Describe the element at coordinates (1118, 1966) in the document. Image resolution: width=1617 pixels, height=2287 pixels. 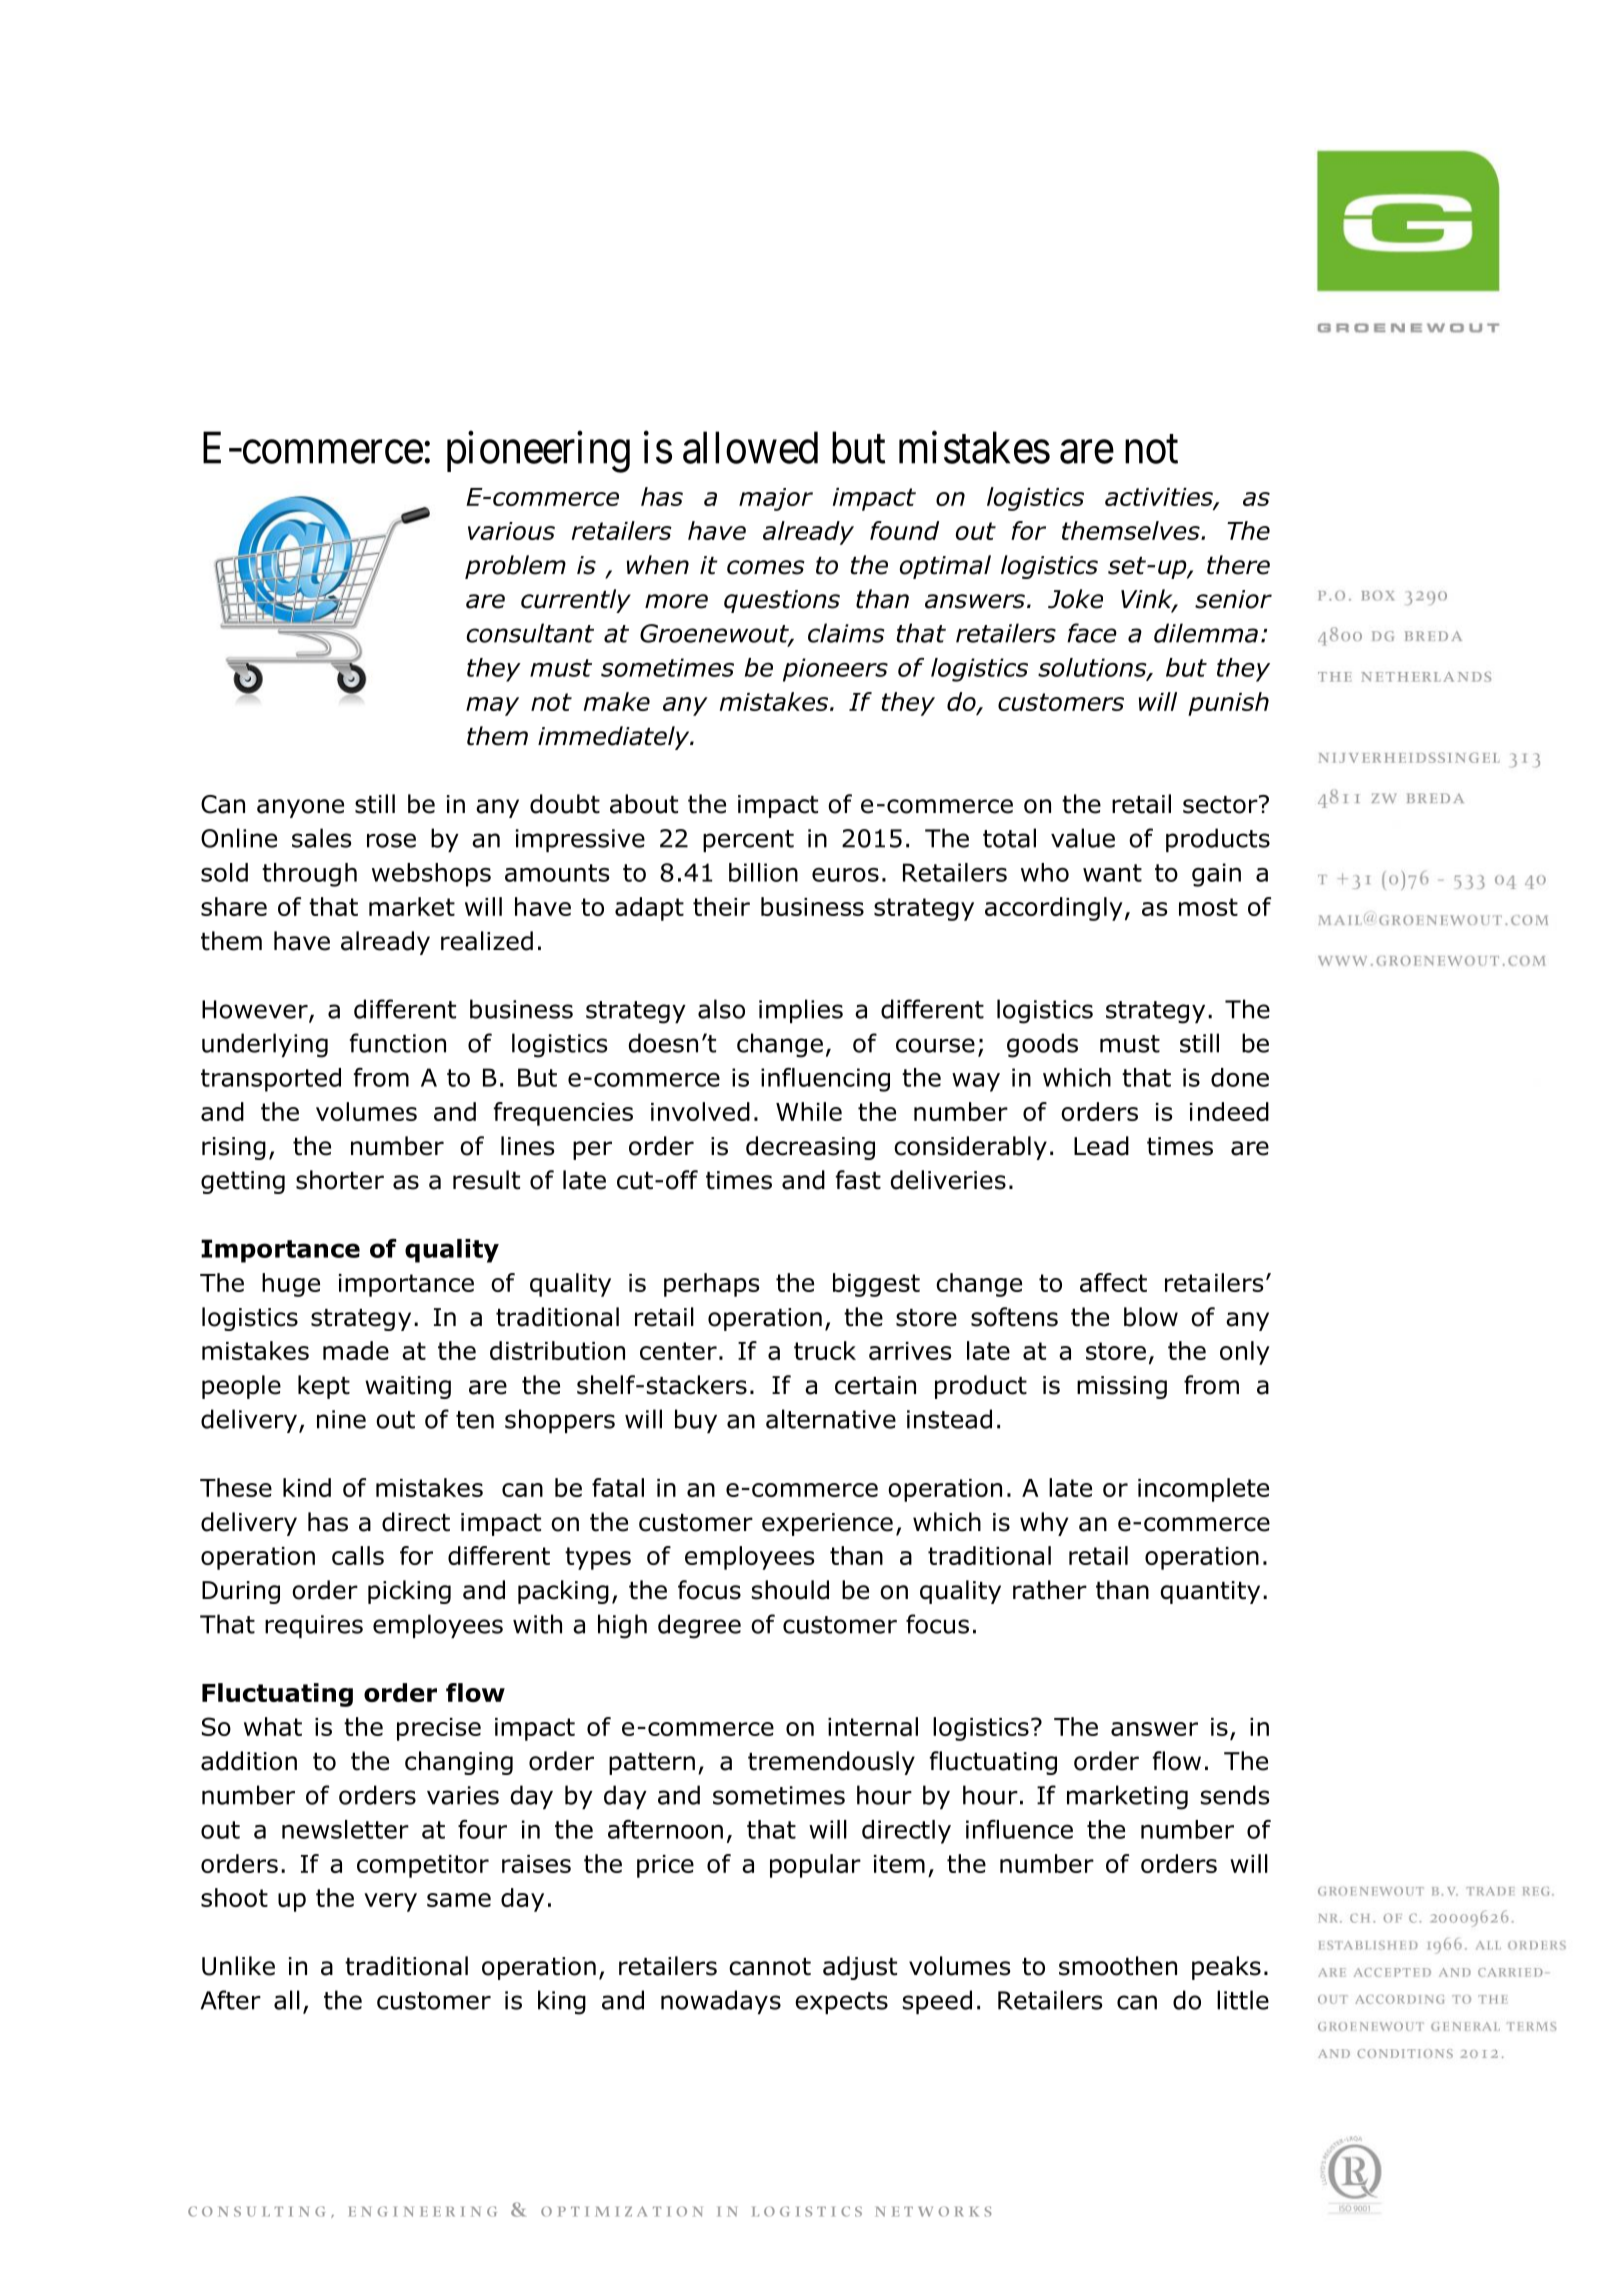
I see `smoothen` at that location.
